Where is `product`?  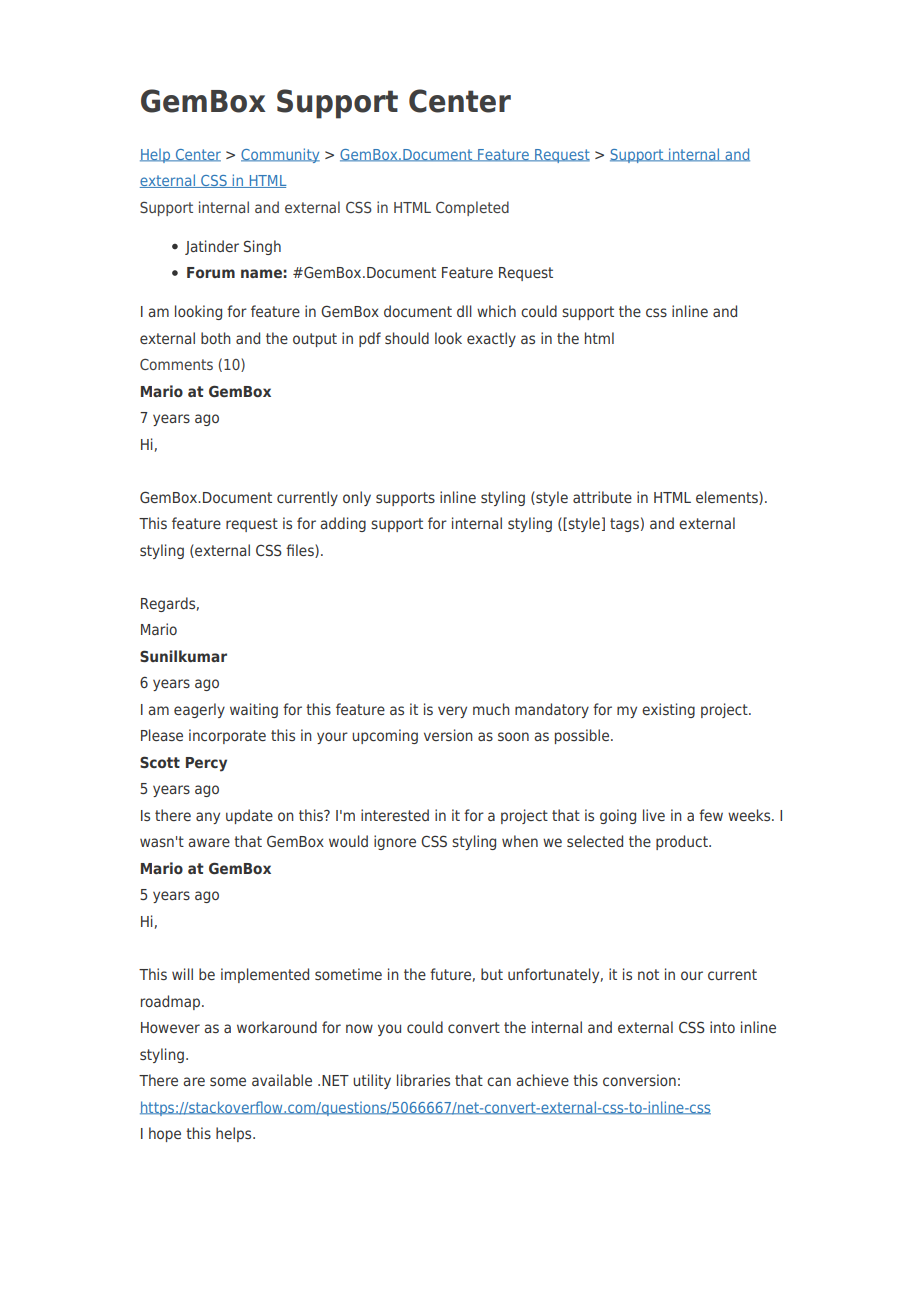
product is located at coordinates (683, 842).
